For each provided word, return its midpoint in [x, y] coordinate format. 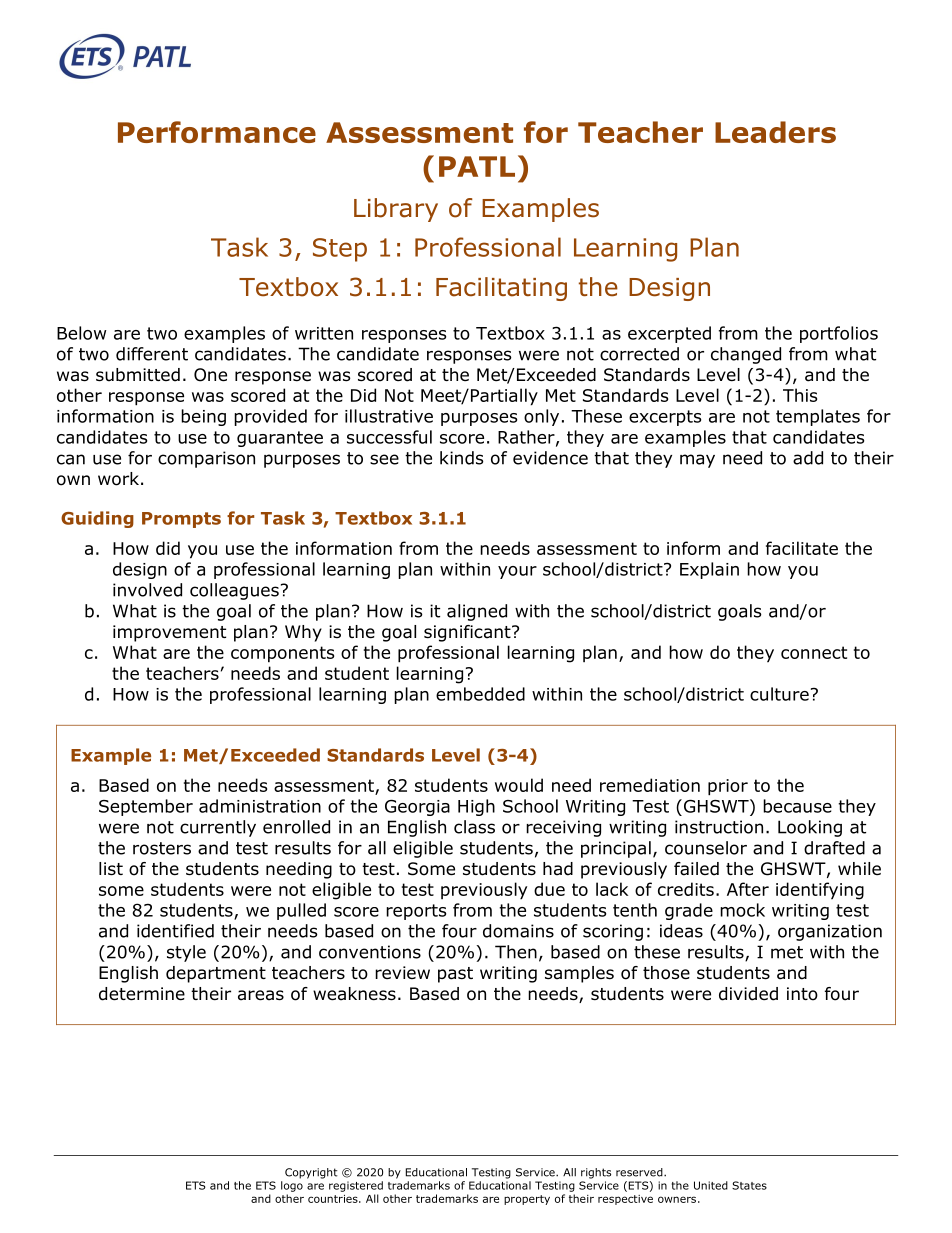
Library [396, 210]
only [541, 417]
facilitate [802, 548]
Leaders [775, 132]
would [519, 785]
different [152, 354]
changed [746, 355]
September [146, 807]
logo [292, 1186]
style [186, 953]
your [517, 572]
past [455, 975]
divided [748, 994]
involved [147, 590]
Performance [217, 132]
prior [728, 787]
